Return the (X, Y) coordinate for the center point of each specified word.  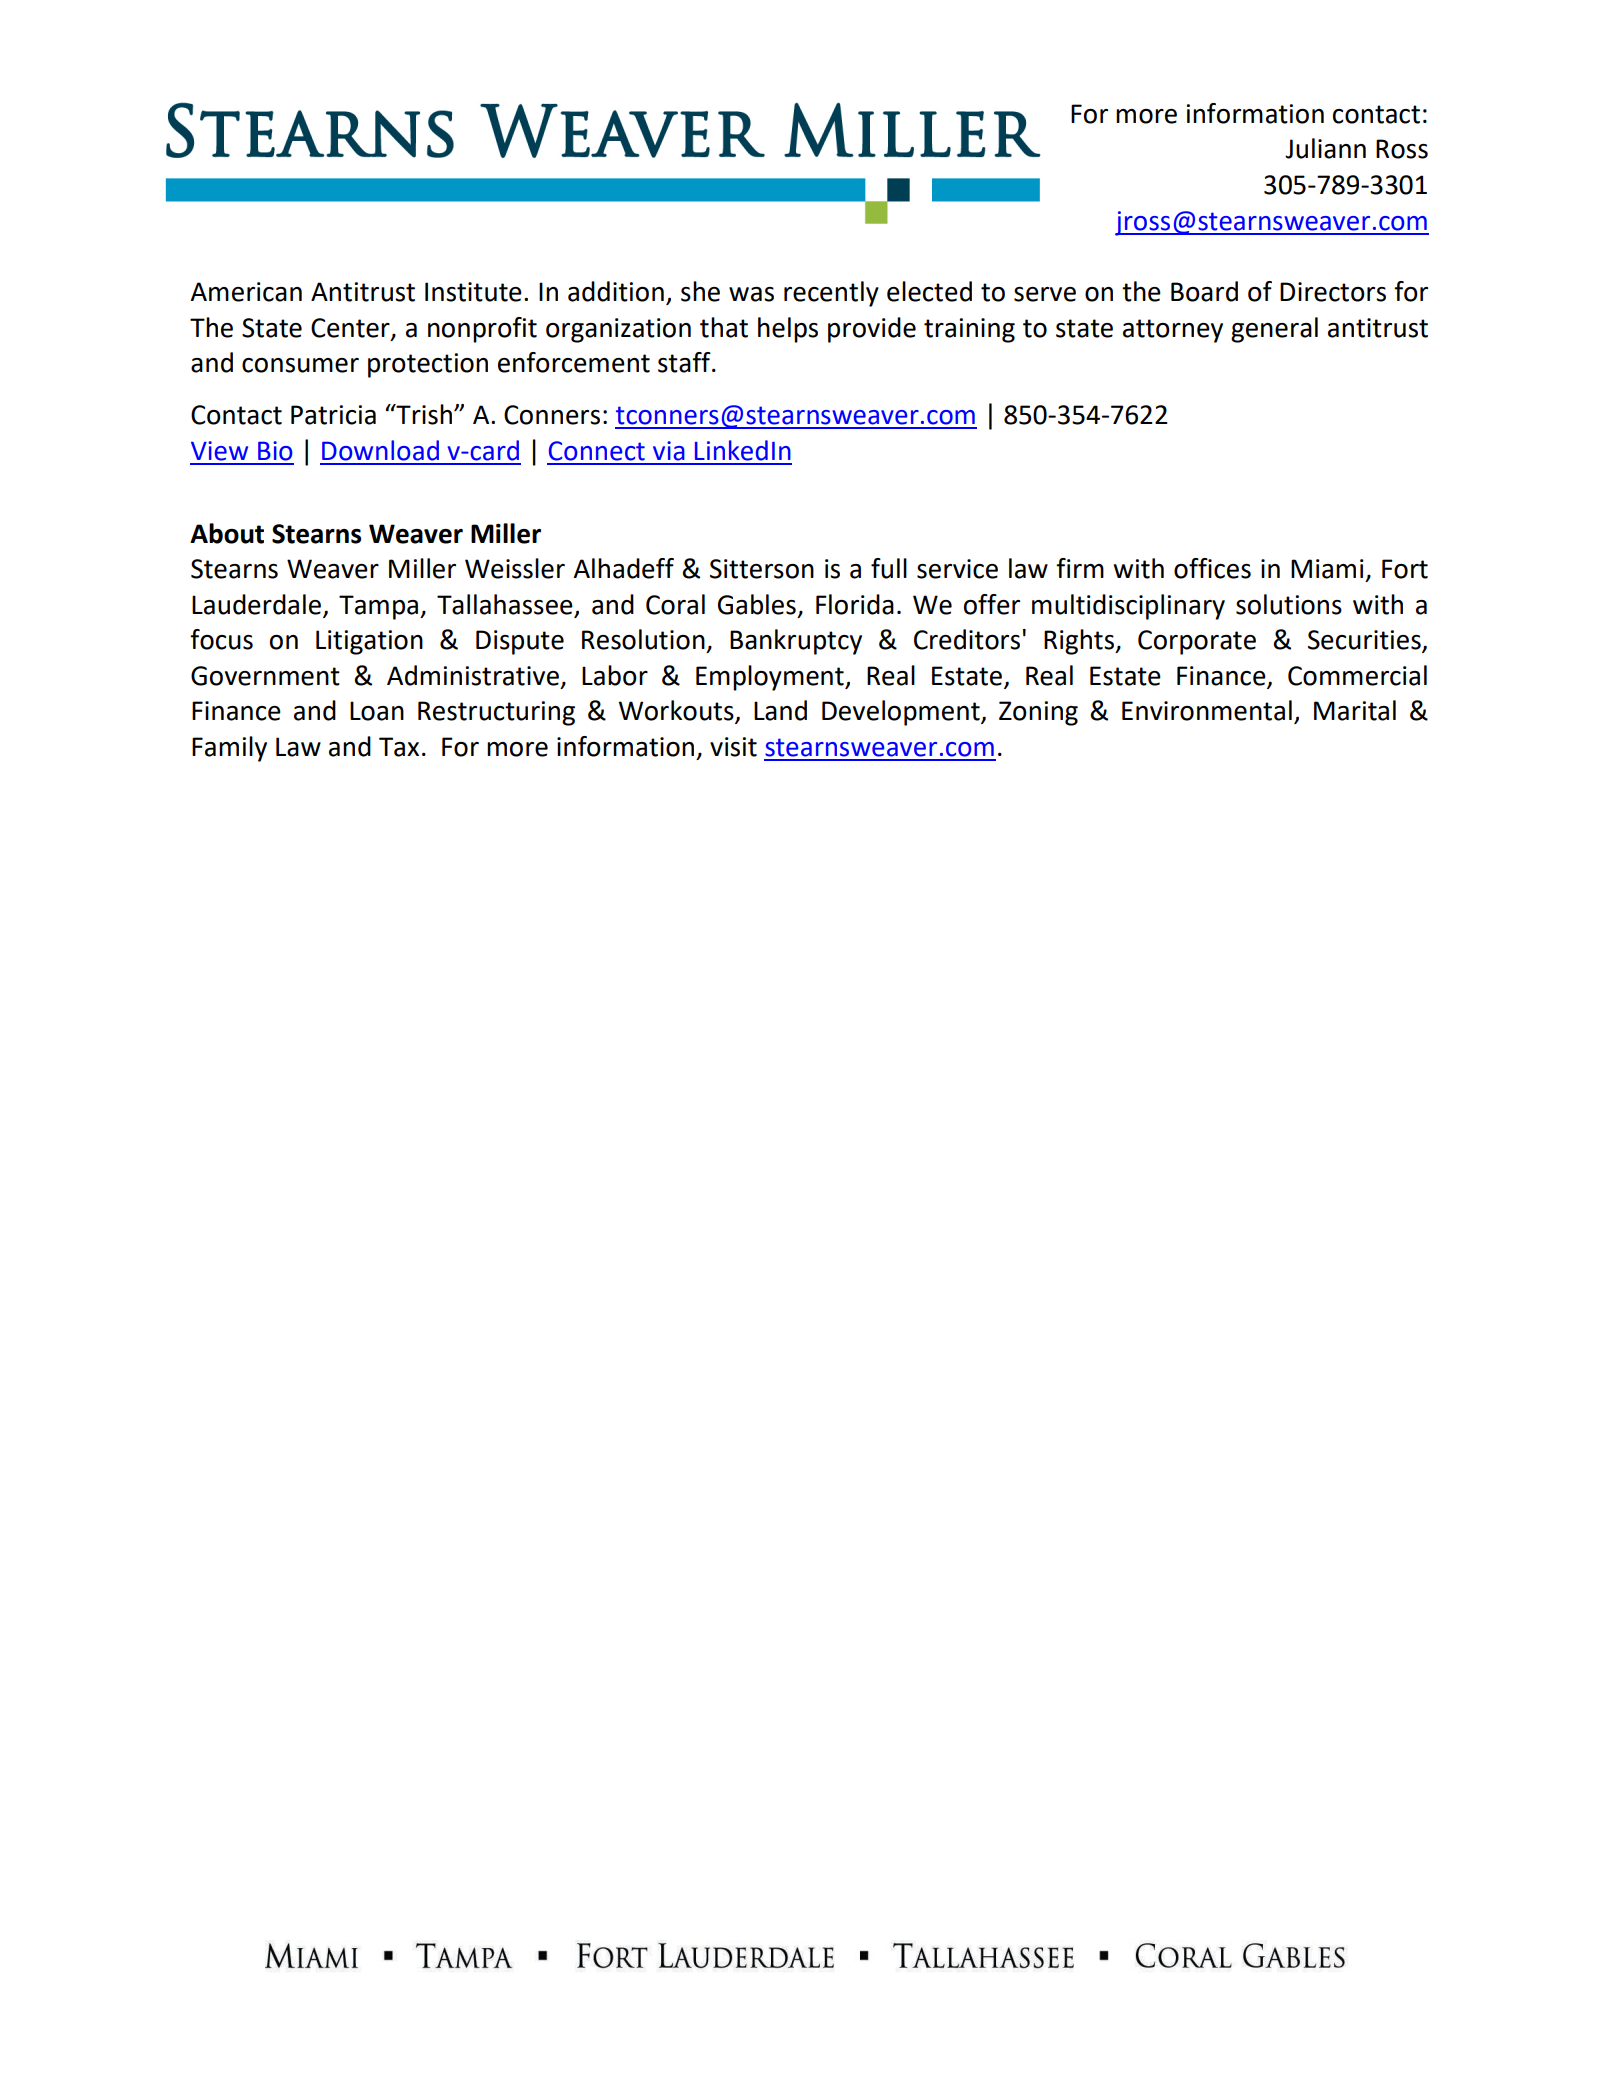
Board (1204, 291)
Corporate (1197, 642)
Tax (399, 747)
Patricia (333, 415)
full (889, 568)
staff (685, 362)
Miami (1327, 569)
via (669, 451)
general (1274, 330)
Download (380, 450)
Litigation (369, 642)
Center (351, 329)
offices (1212, 568)
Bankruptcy (796, 642)
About (227, 533)
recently (831, 294)
